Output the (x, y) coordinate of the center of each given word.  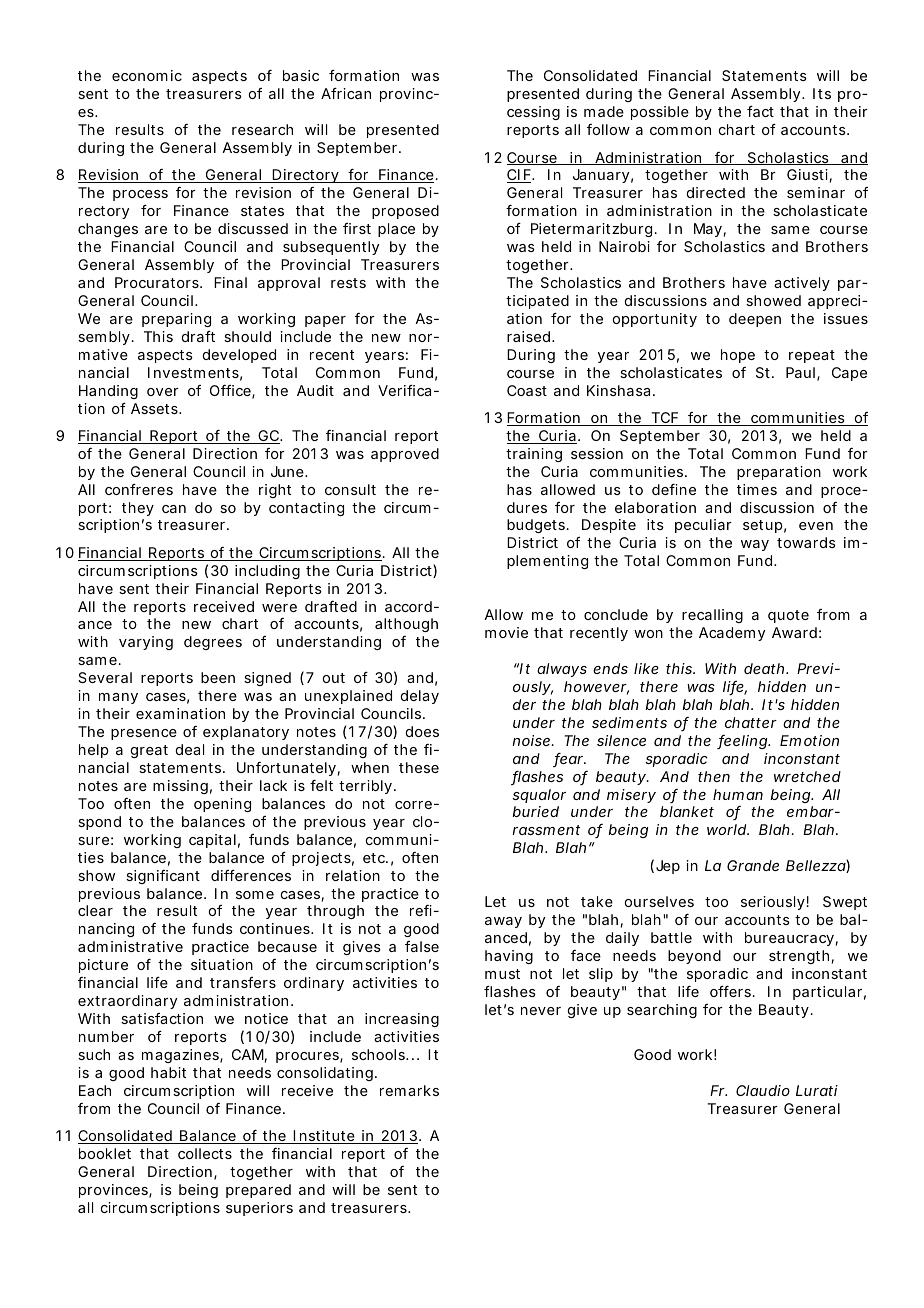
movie (506, 632)
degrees (213, 643)
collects (205, 1153)
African (346, 93)
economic (147, 75)
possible (660, 113)
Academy (732, 634)
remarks (409, 1090)
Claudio (763, 1090)
